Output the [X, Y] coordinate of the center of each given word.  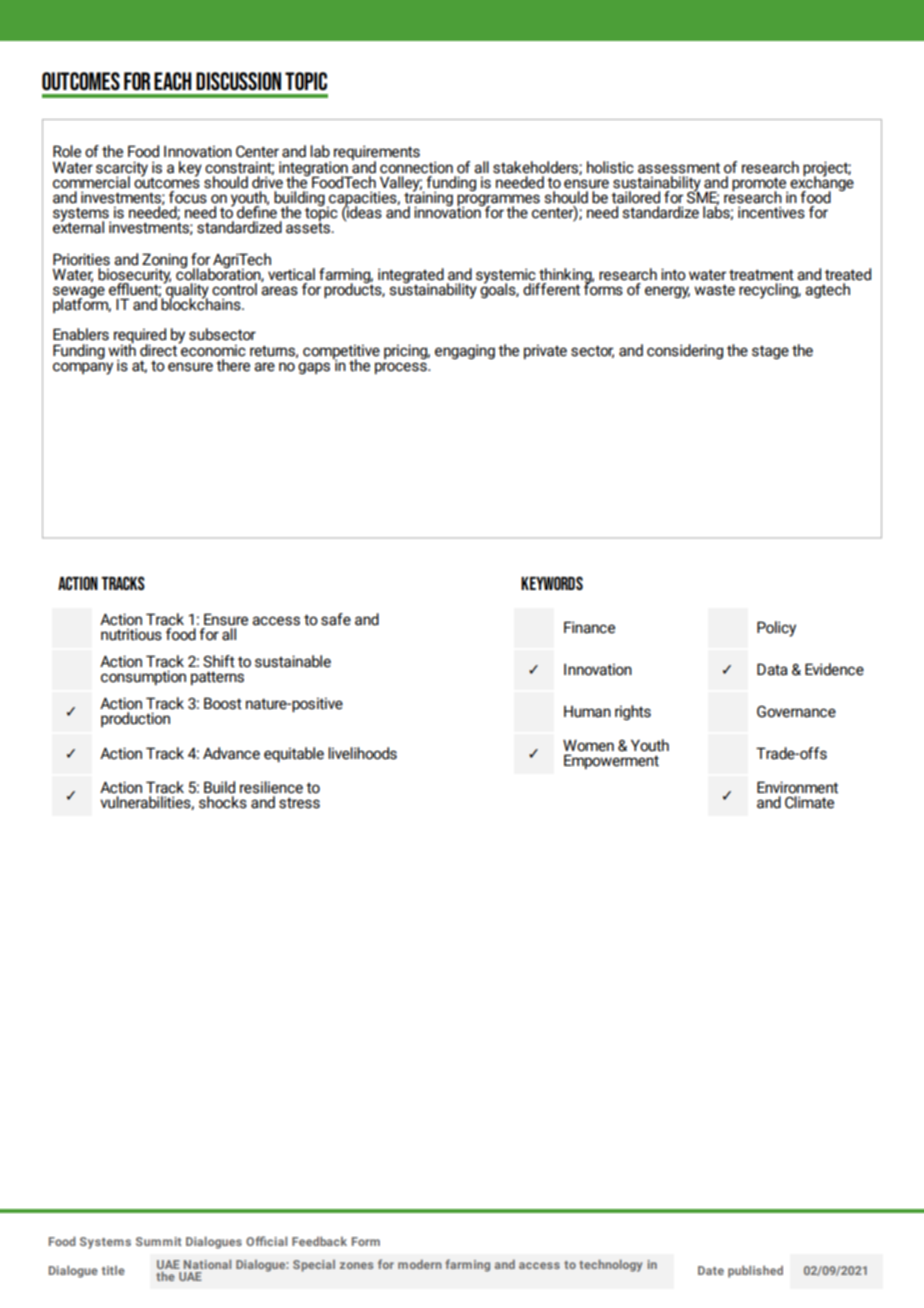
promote [760, 185]
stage [770, 352]
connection [416, 167]
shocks [223, 802]
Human [587, 712]
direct [159, 349]
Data [772, 669]
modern [420, 1264]
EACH [173, 81]
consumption [143, 677]
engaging [465, 351]
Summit [159, 1241]
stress [299, 803]
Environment [797, 787]
